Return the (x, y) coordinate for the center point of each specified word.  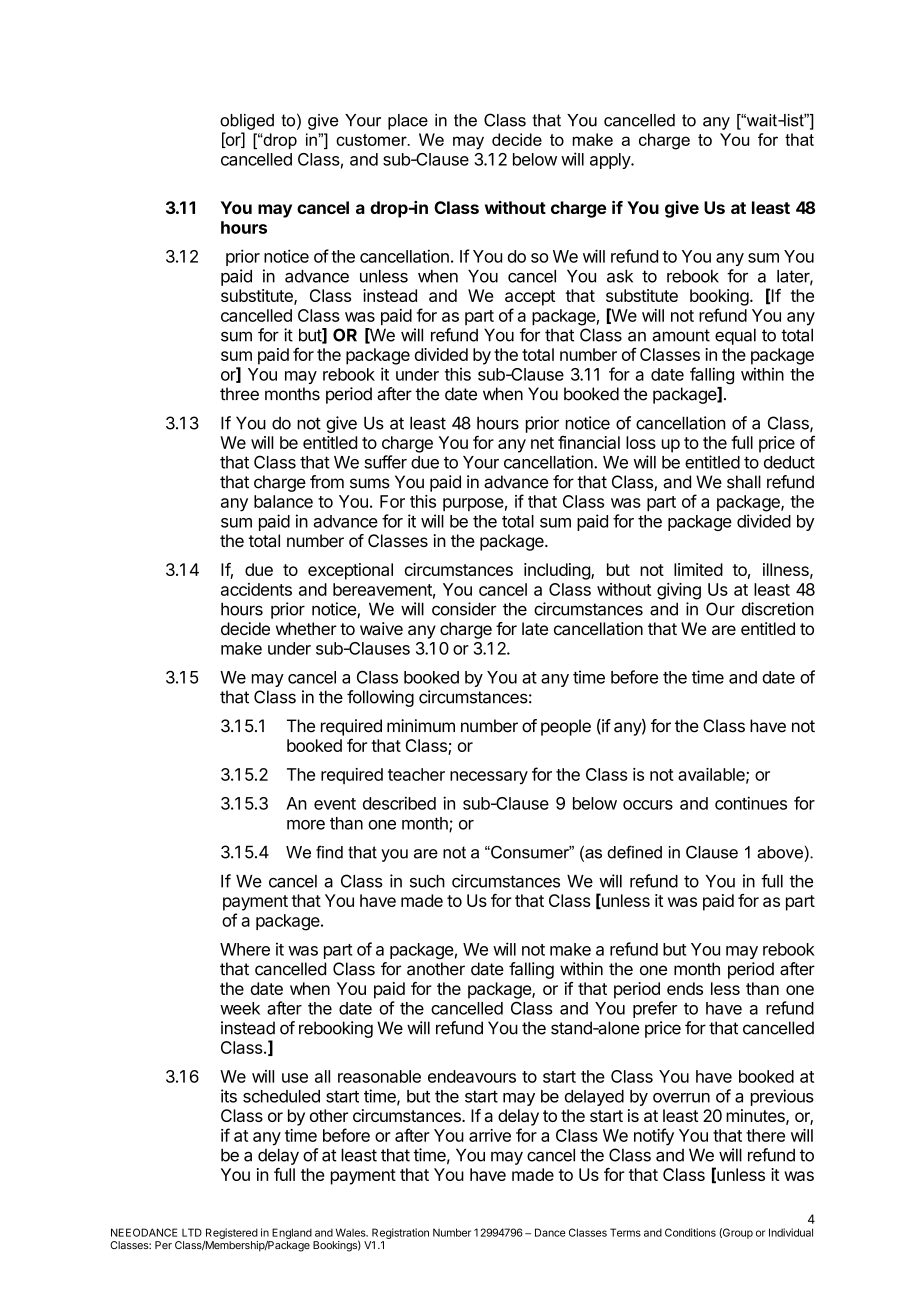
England (292, 1233)
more (306, 825)
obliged (247, 122)
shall (744, 482)
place (408, 122)
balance (283, 501)
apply (611, 161)
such (427, 881)
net (542, 443)
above (780, 852)
